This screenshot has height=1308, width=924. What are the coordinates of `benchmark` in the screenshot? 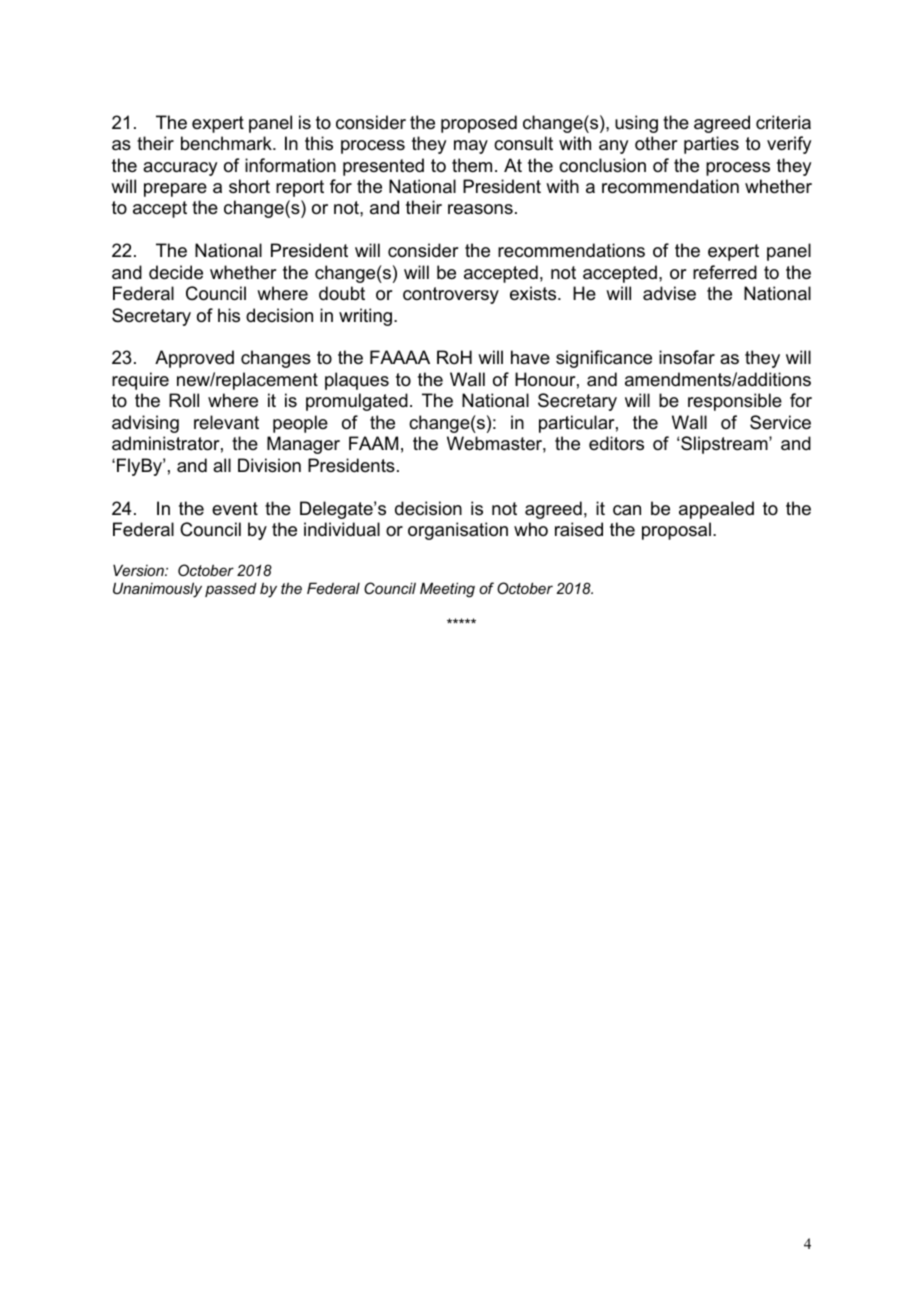 It's located at (227, 143).
